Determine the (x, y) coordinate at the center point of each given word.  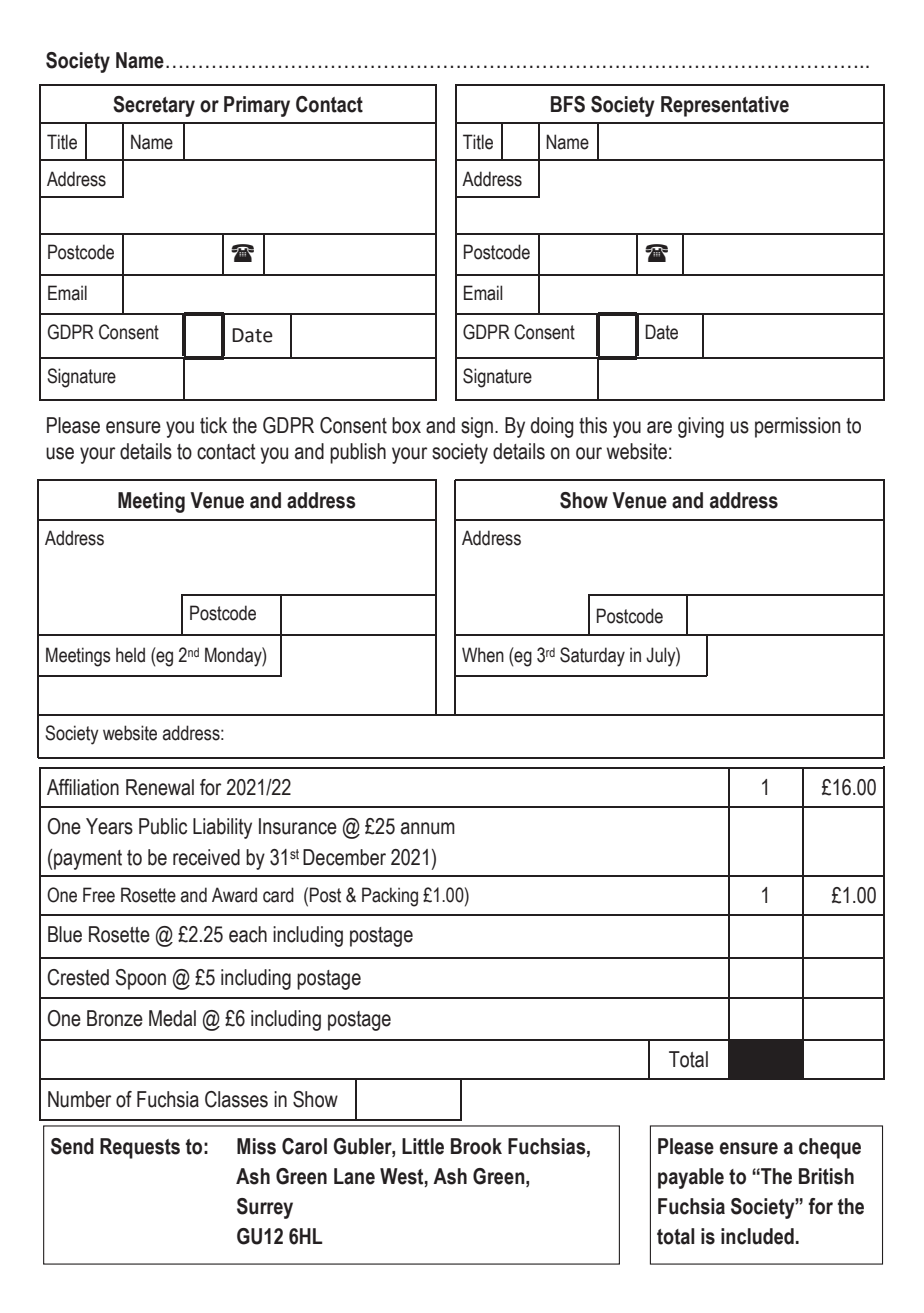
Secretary (154, 106)
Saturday (592, 657)
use (60, 453)
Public (163, 826)
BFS (568, 104)
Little (423, 1146)
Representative (725, 106)
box (406, 425)
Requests (140, 1148)
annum (428, 828)
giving (701, 427)
